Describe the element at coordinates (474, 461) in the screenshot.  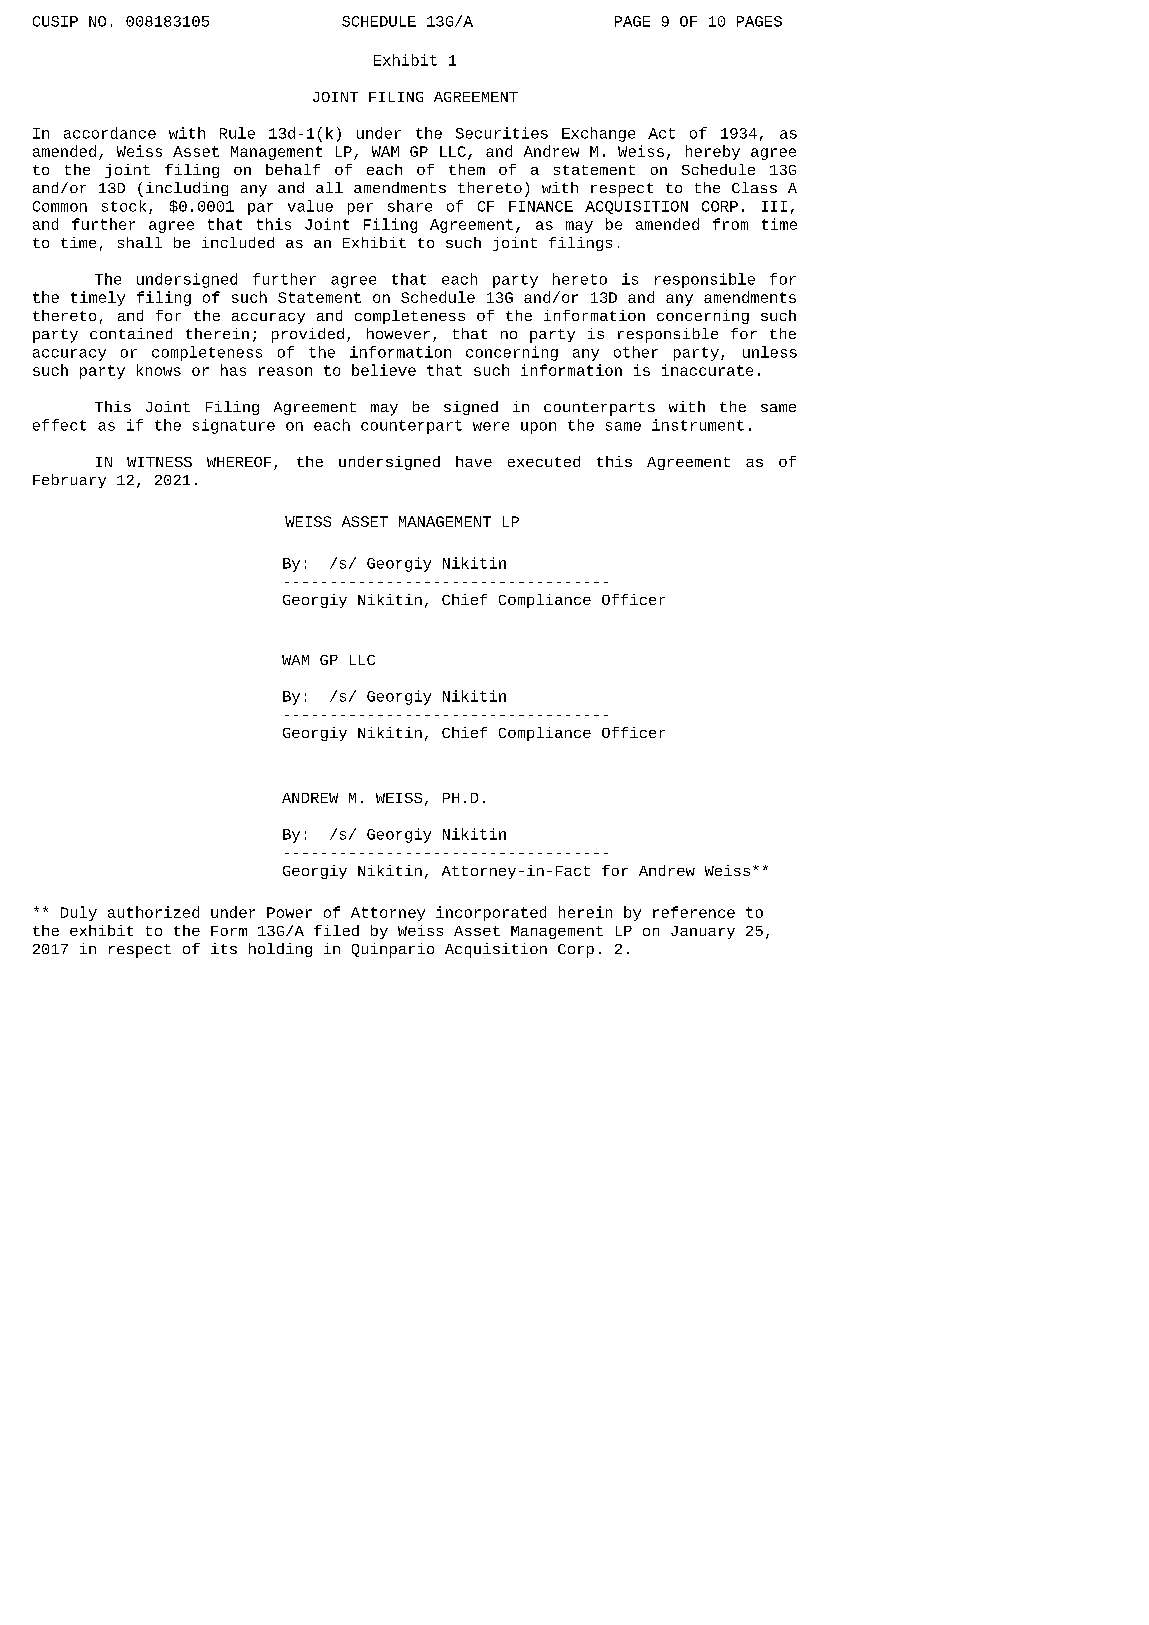
I see `have` at that location.
